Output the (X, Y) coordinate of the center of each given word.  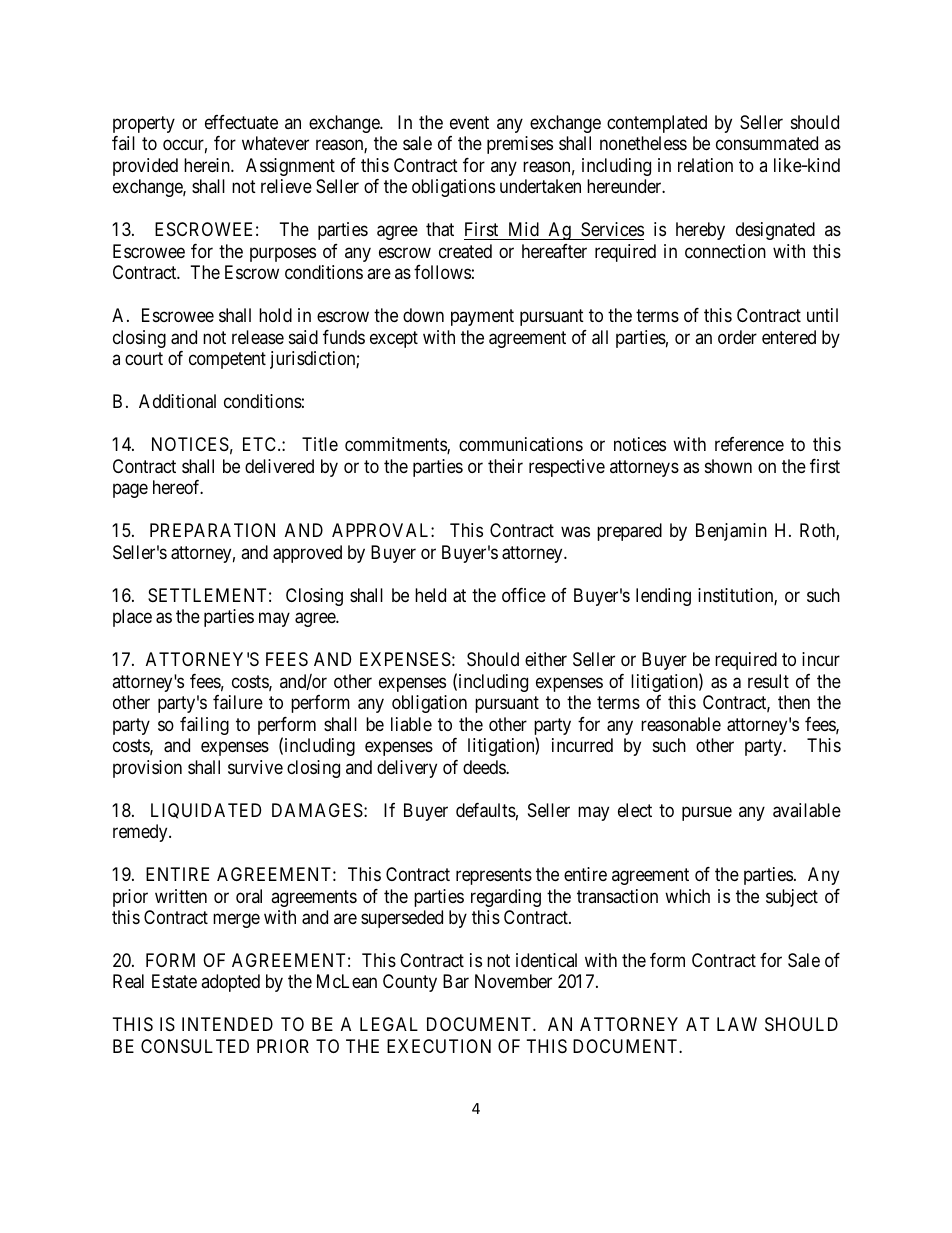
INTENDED (227, 1024)
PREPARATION (212, 530)
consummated (767, 143)
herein (208, 165)
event (469, 122)
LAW (737, 1024)
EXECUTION (439, 1046)
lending (663, 597)
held (430, 595)
